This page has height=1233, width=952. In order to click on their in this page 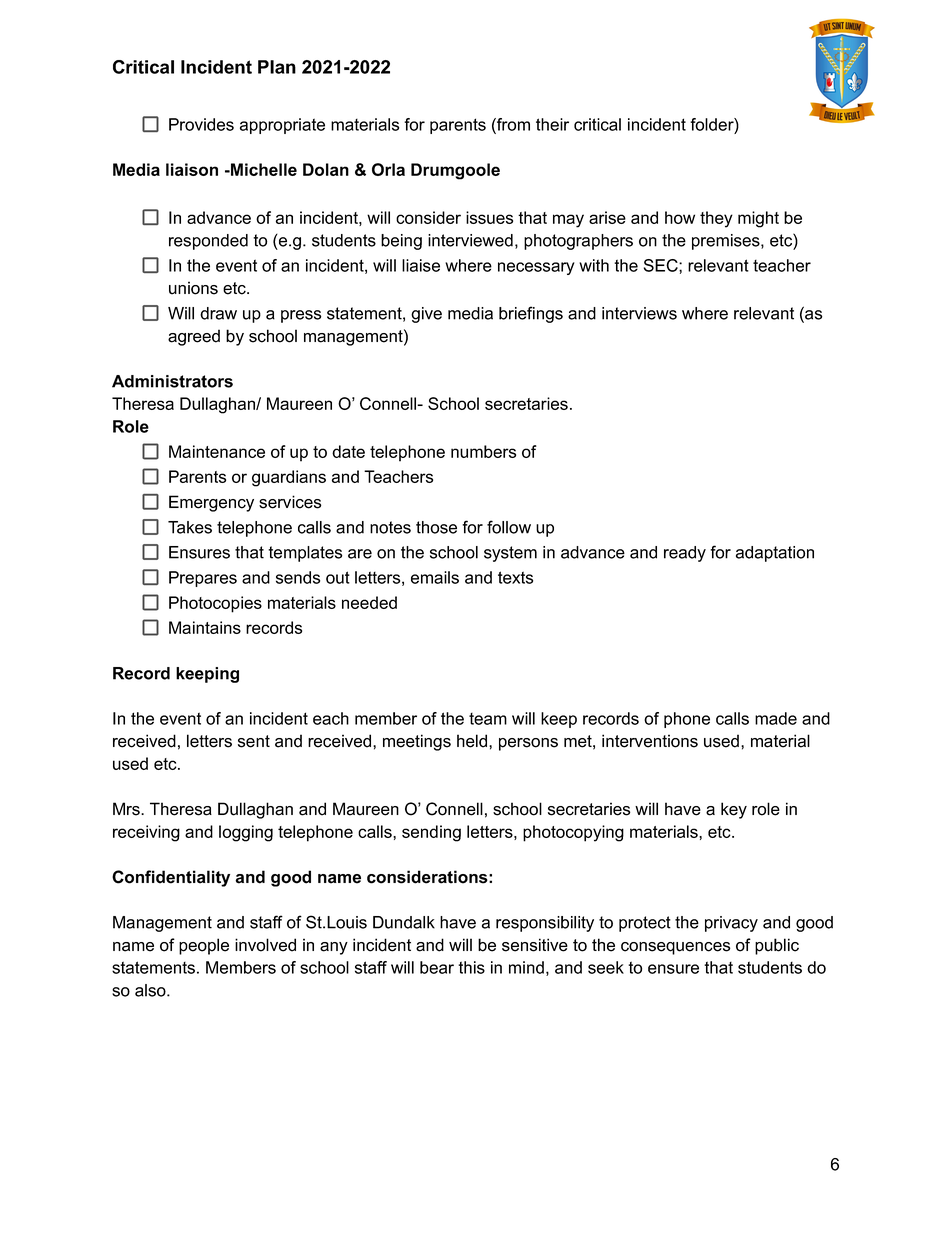, I will do `click(552, 124)`.
